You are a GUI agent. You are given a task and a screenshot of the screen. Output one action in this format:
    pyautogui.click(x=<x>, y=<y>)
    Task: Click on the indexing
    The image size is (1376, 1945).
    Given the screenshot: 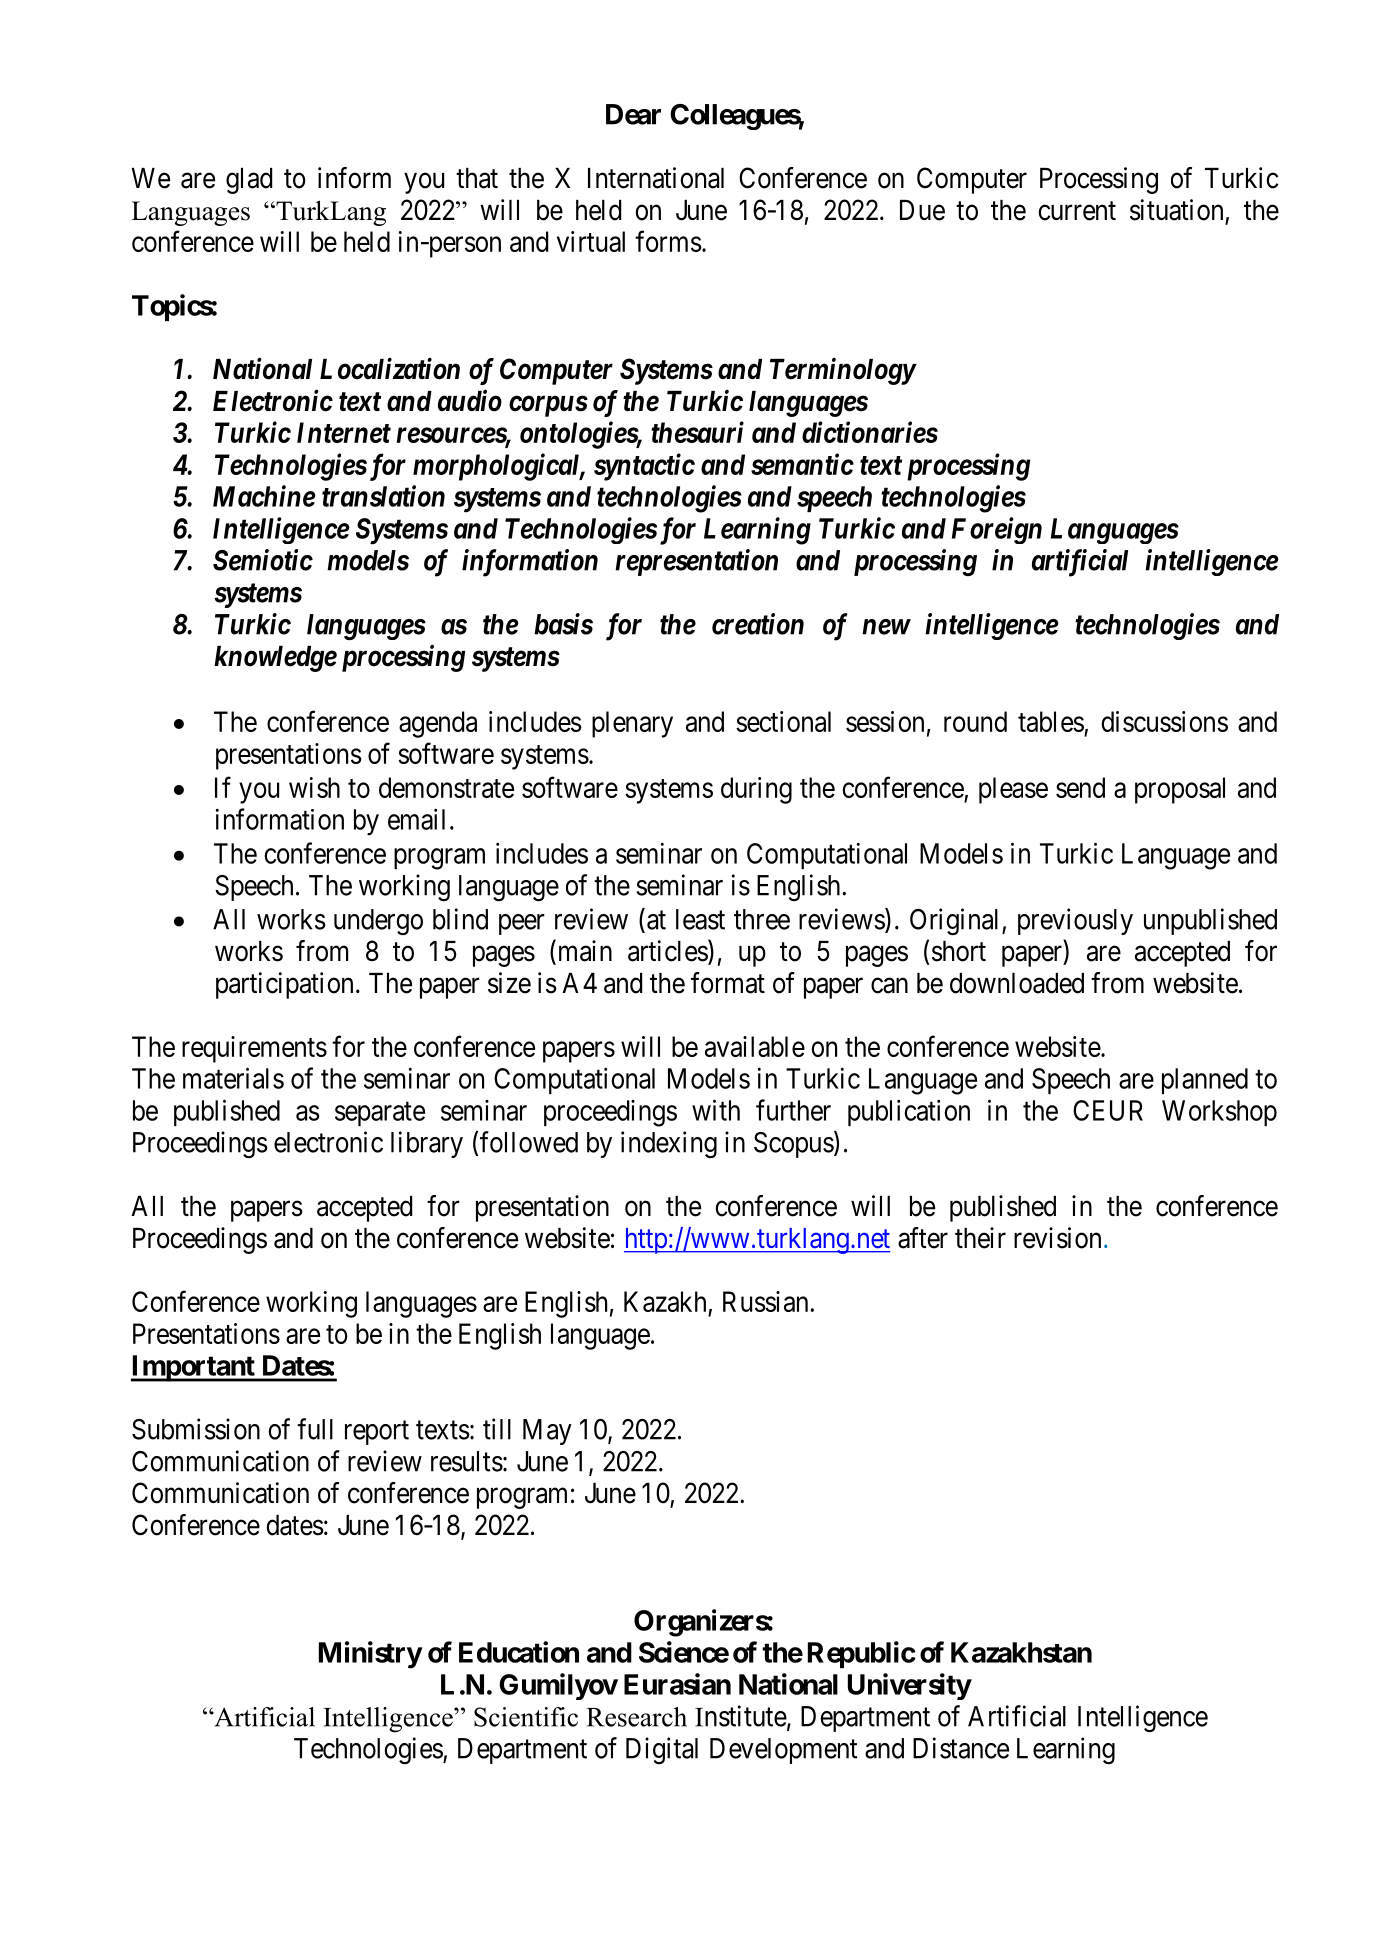 What is the action you would take?
    pyautogui.click(x=669, y=1145)
